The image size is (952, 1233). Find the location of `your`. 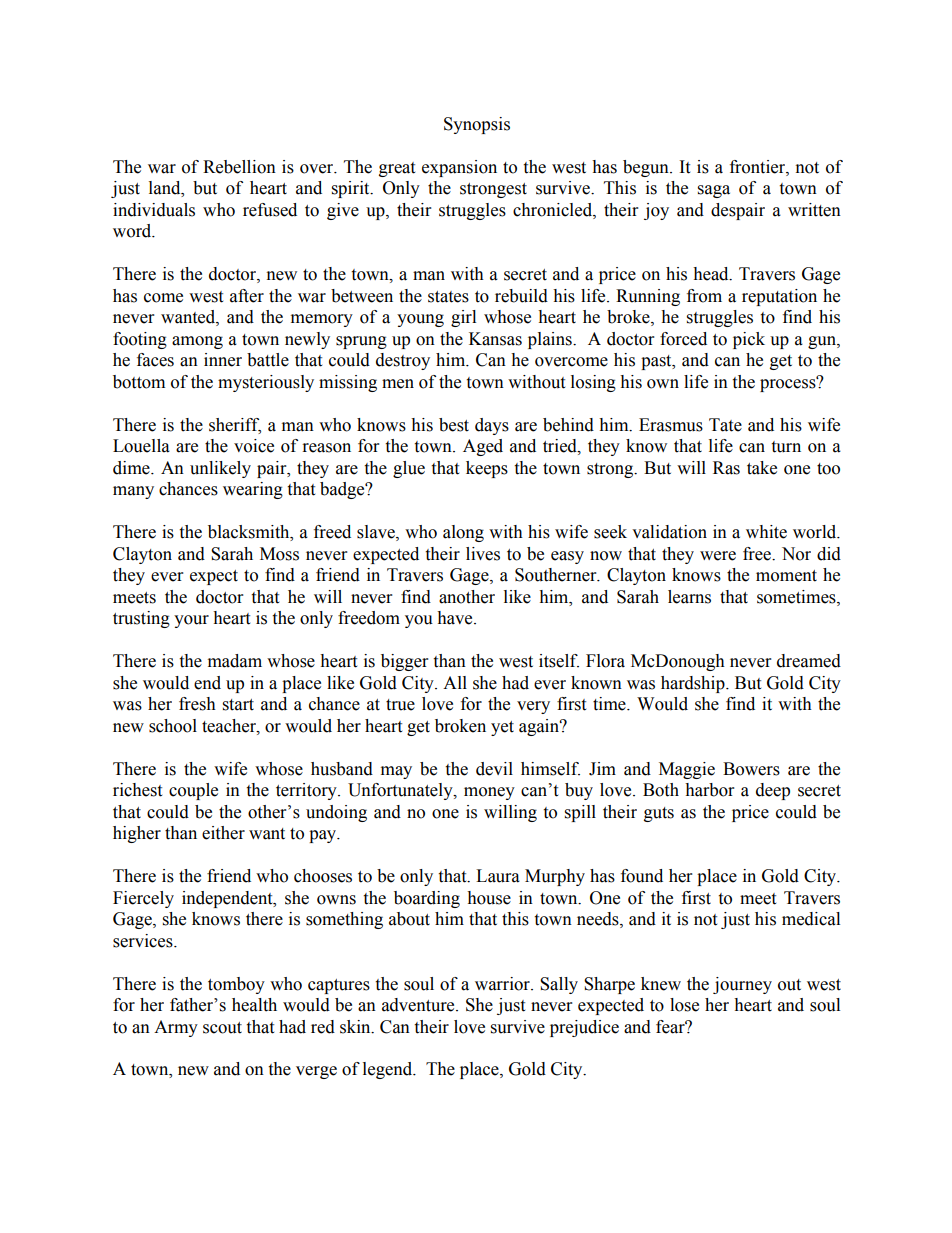

your is located at coordinates (191, 621).
